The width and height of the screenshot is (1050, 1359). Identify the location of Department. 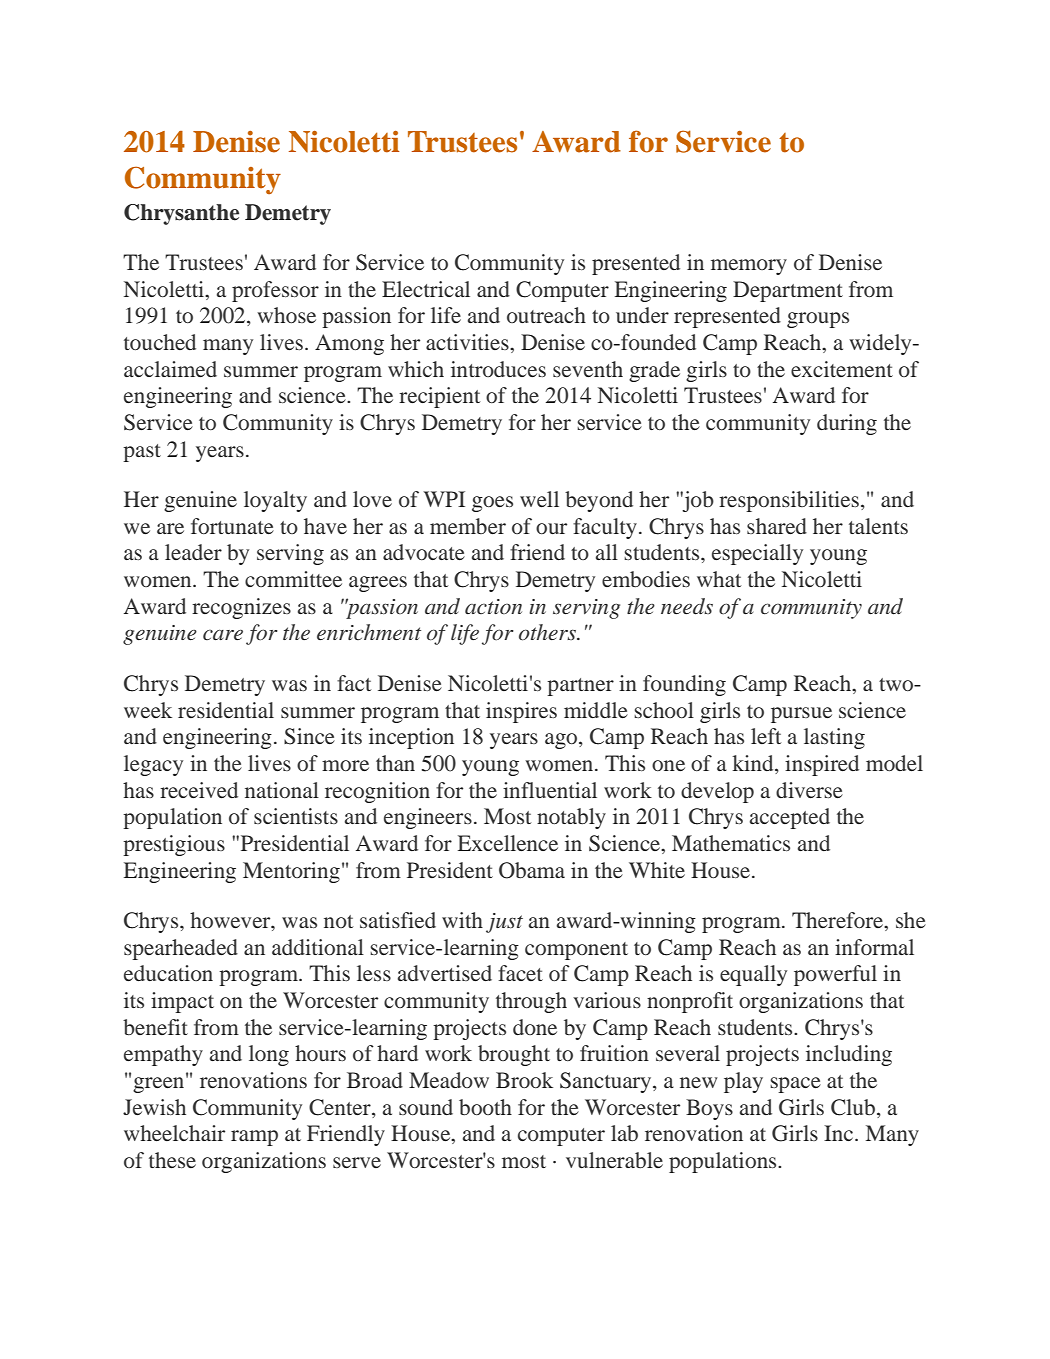
(788, 291).
